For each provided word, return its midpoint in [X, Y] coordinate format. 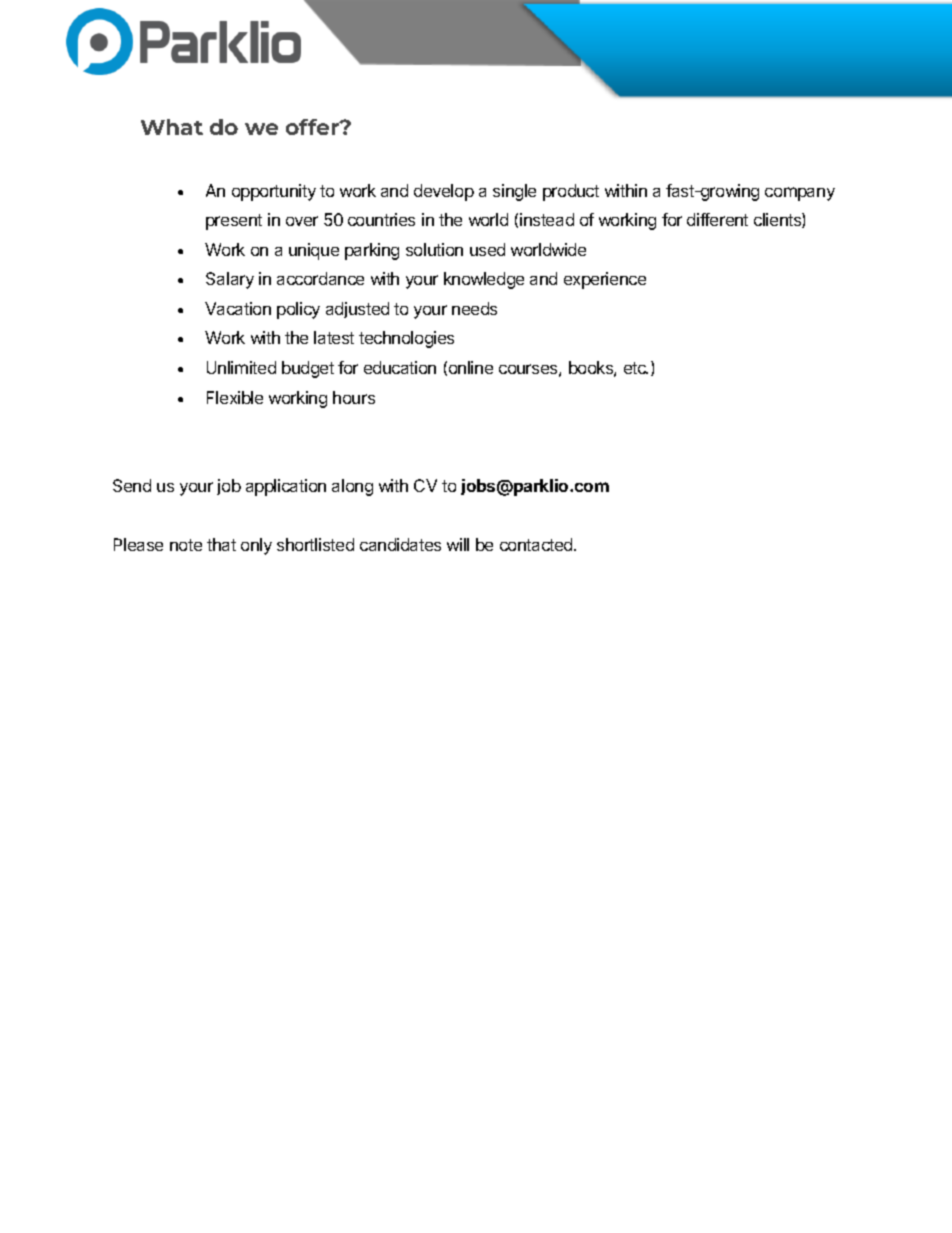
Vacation [238, 308]
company [800, 194]
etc [636, 368]
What [172, 127]
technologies [406, 339]
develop [444, 192]
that [221, 544]
